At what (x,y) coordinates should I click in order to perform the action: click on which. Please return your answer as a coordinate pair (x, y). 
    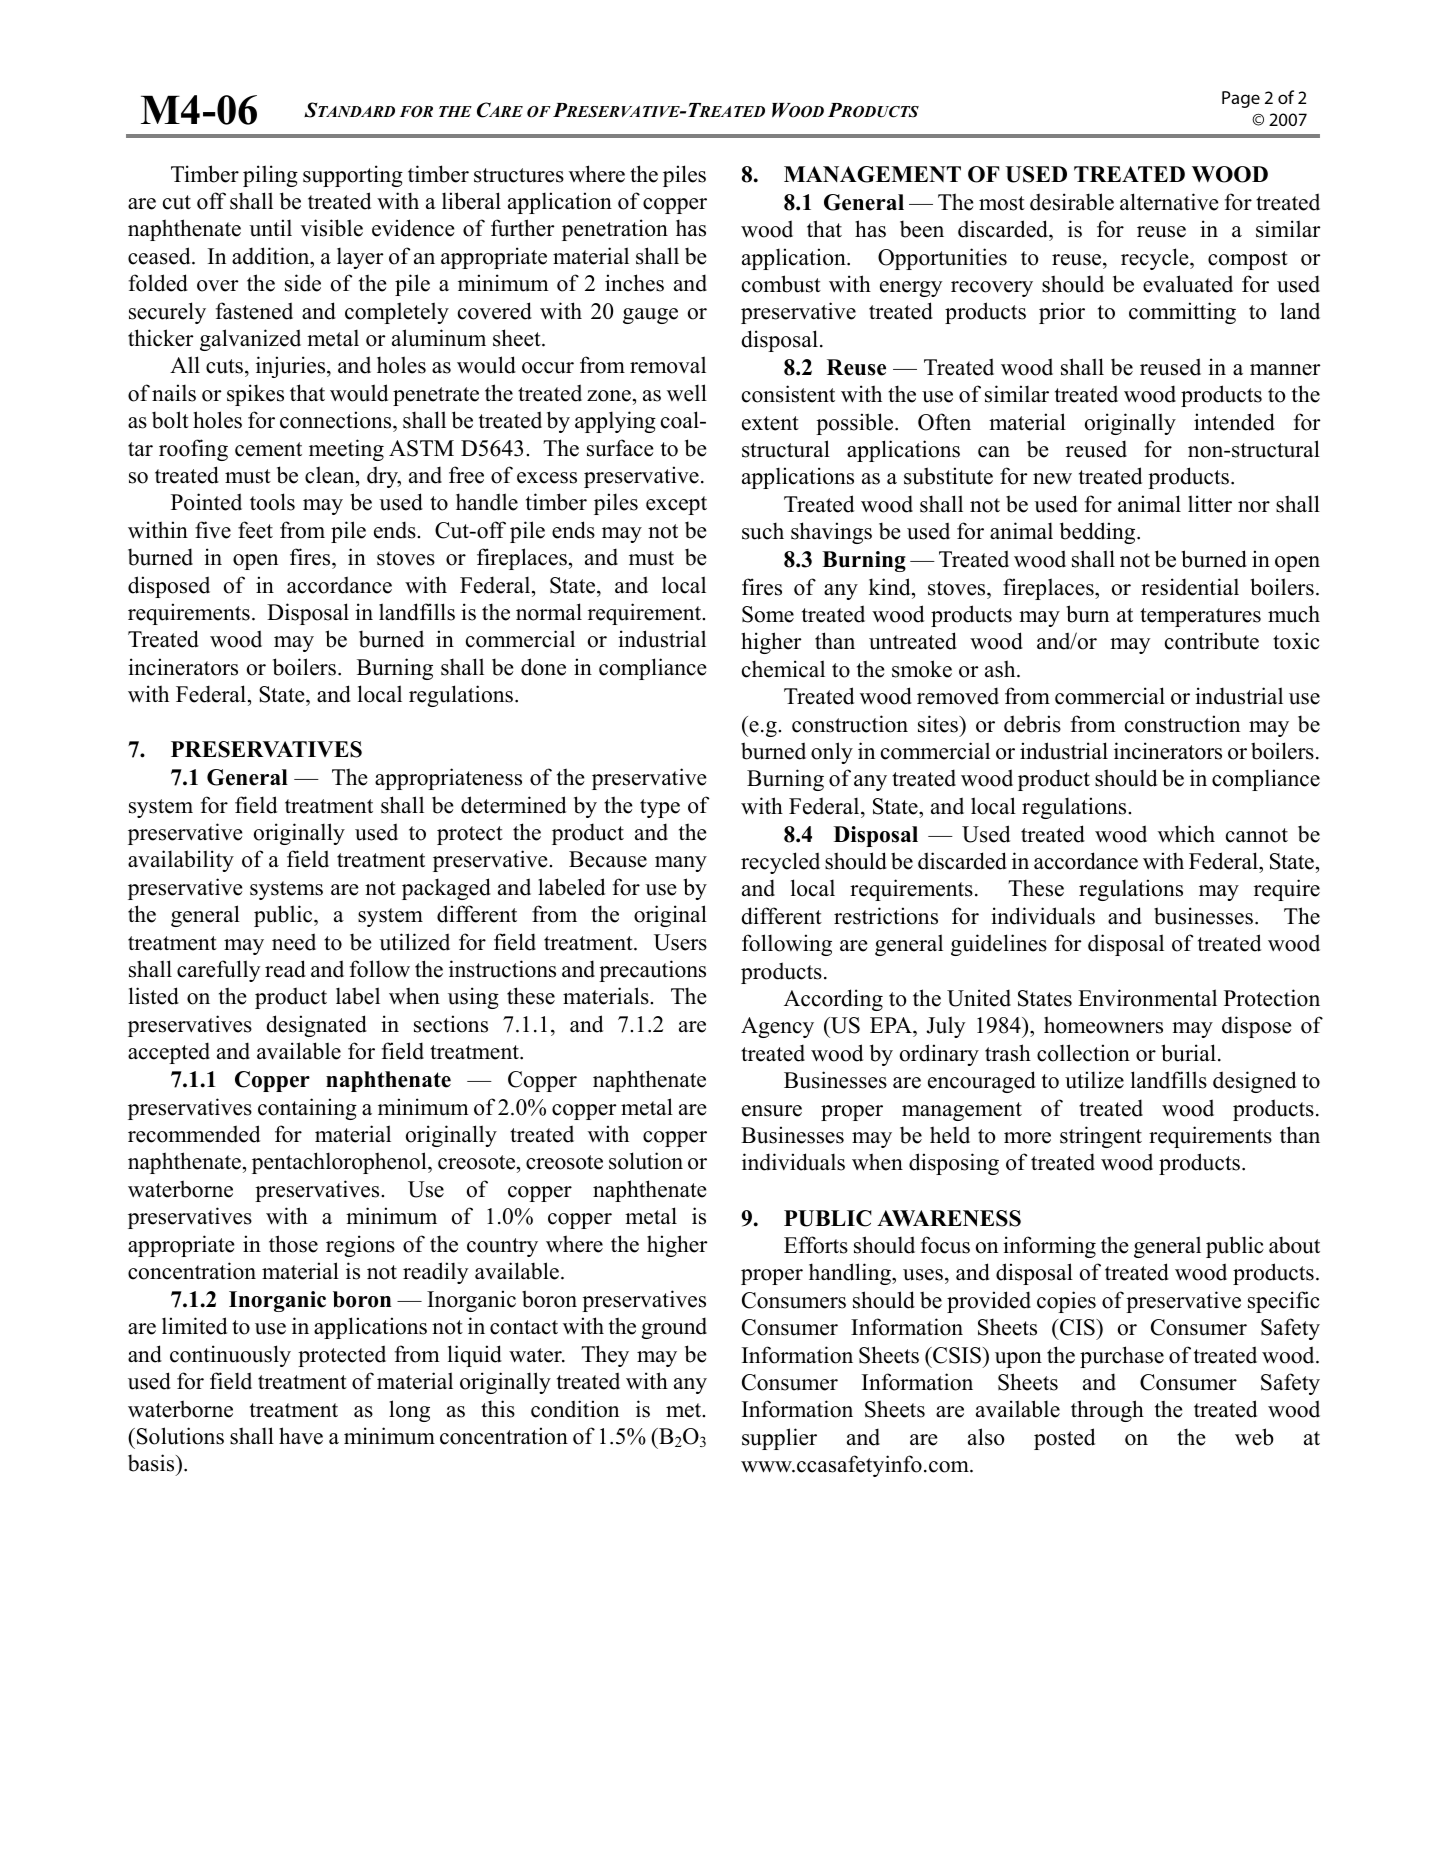
    Looking at the image, I should click on (1186, 834).
